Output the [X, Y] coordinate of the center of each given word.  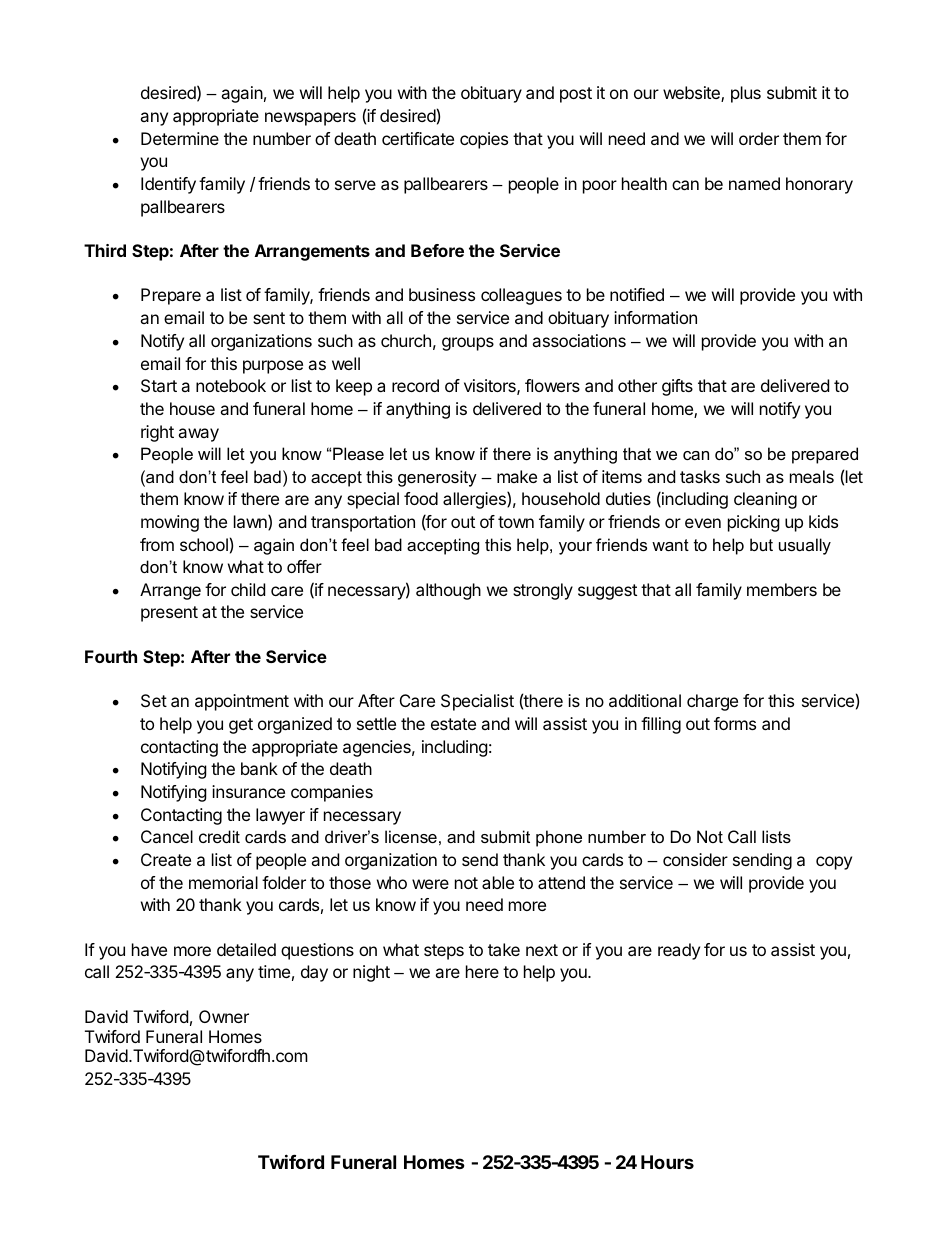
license [411, 836]
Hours [667, 1162]
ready [679, 951]
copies [484, 140]
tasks [700, 476]
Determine [180, 138]
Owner [224, 1016]
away [198, 435]
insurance [248, 791]
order [759, 138]
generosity [437, 478]
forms [735, 723]
